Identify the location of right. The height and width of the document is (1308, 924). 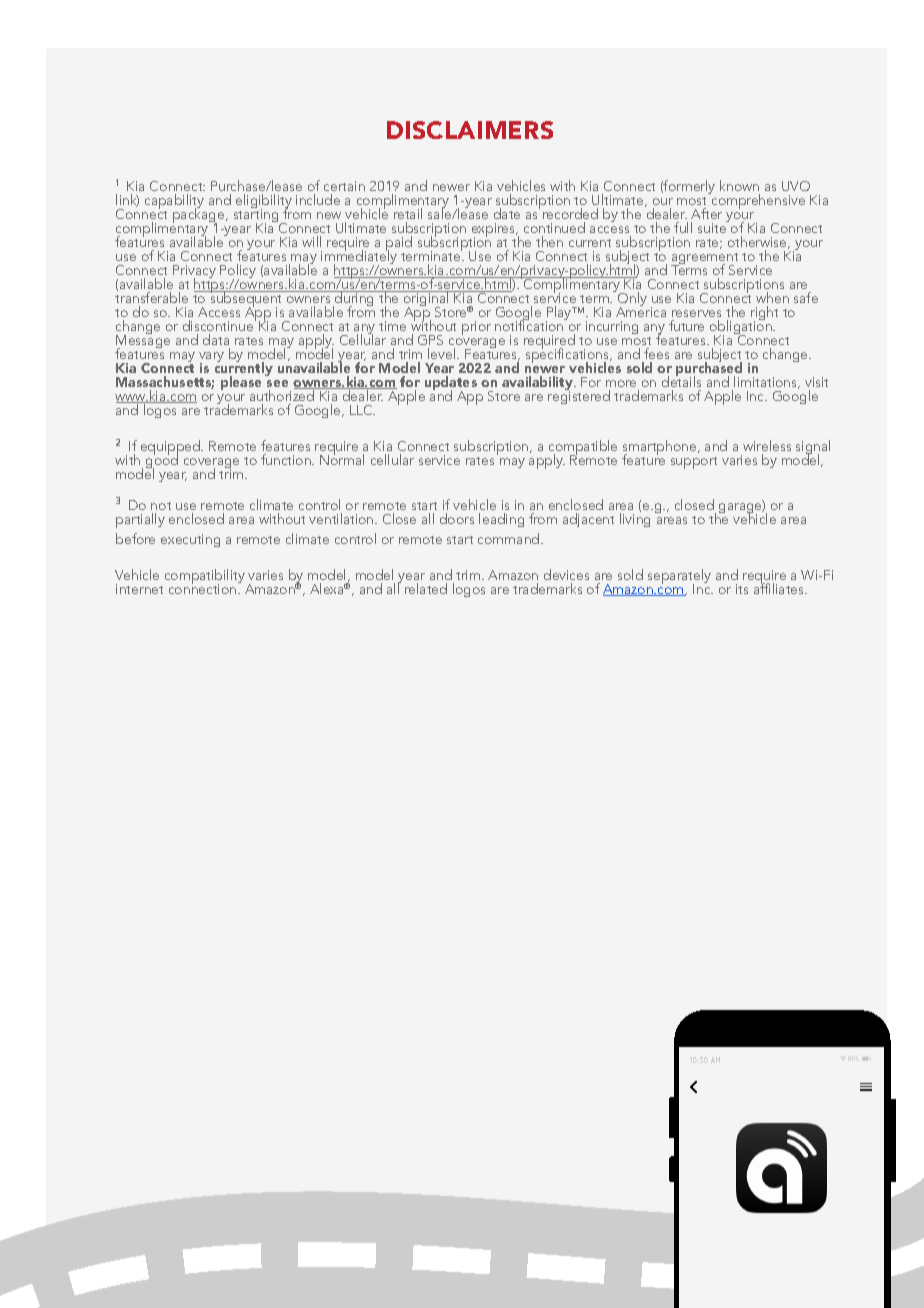
(764, 314).
